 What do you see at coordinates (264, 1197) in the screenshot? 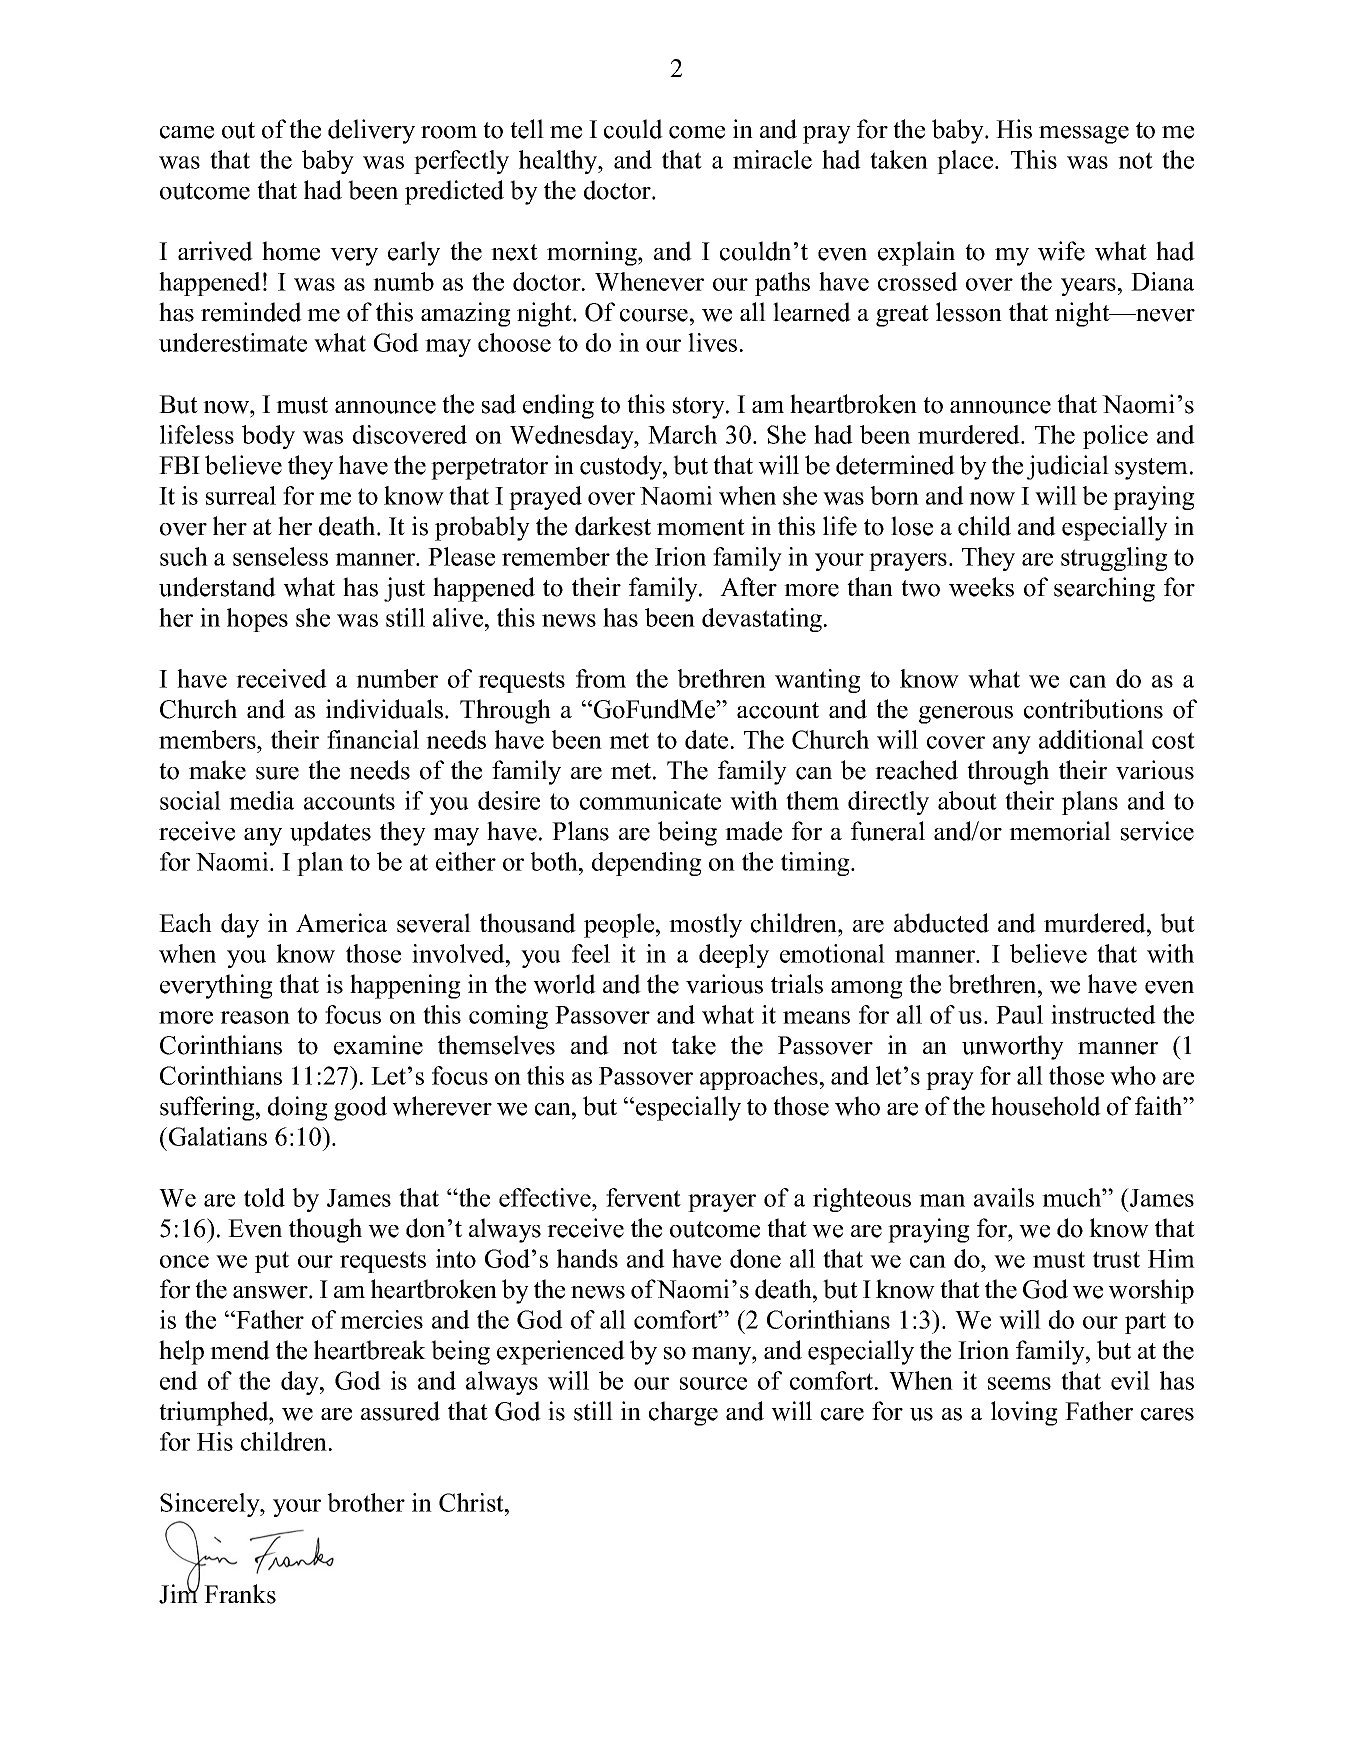
I see `told` at bounding box center [264, 1197].
